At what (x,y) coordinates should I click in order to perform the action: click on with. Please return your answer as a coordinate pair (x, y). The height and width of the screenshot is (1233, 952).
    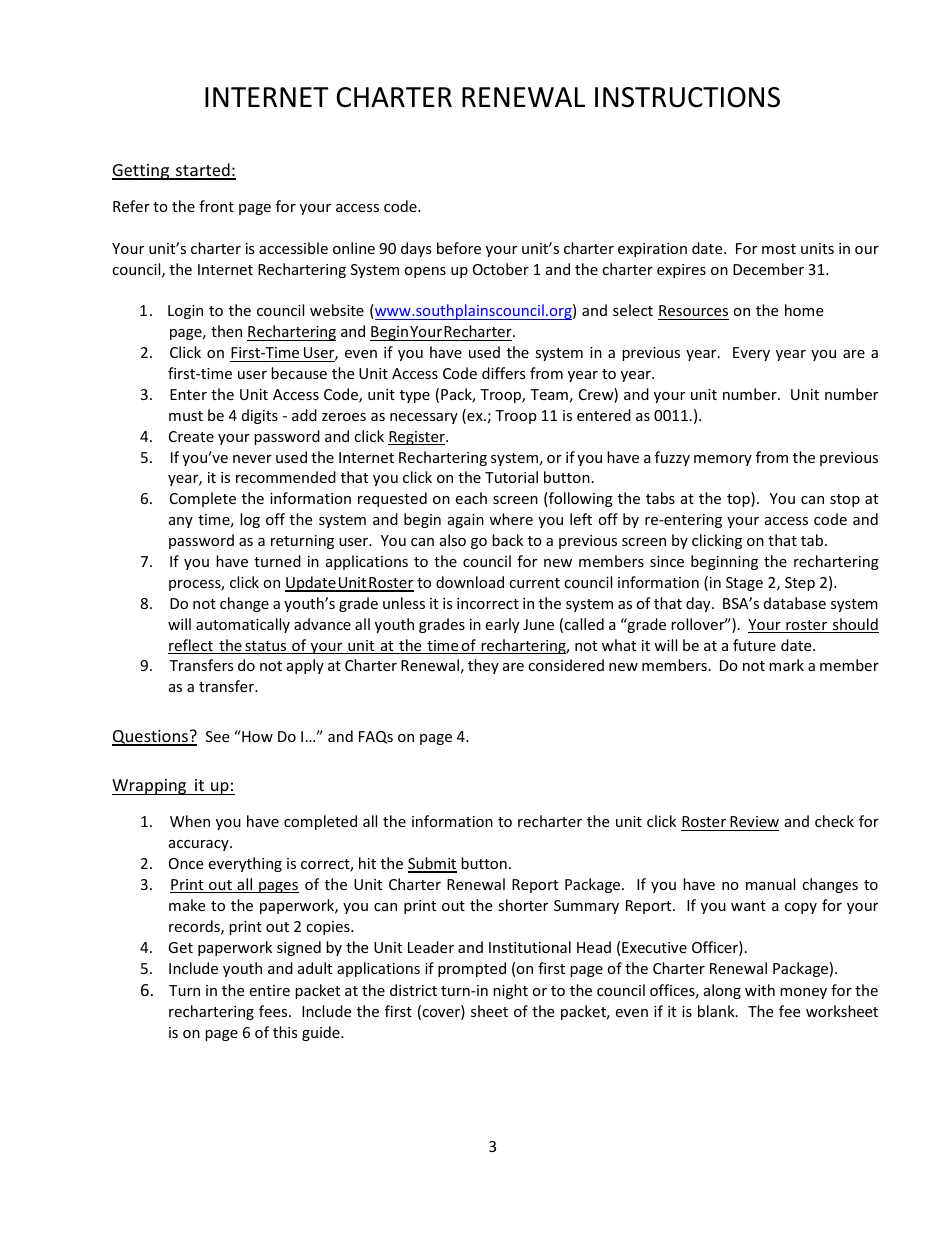
    Looking at the image, I should click on (760, 990).
